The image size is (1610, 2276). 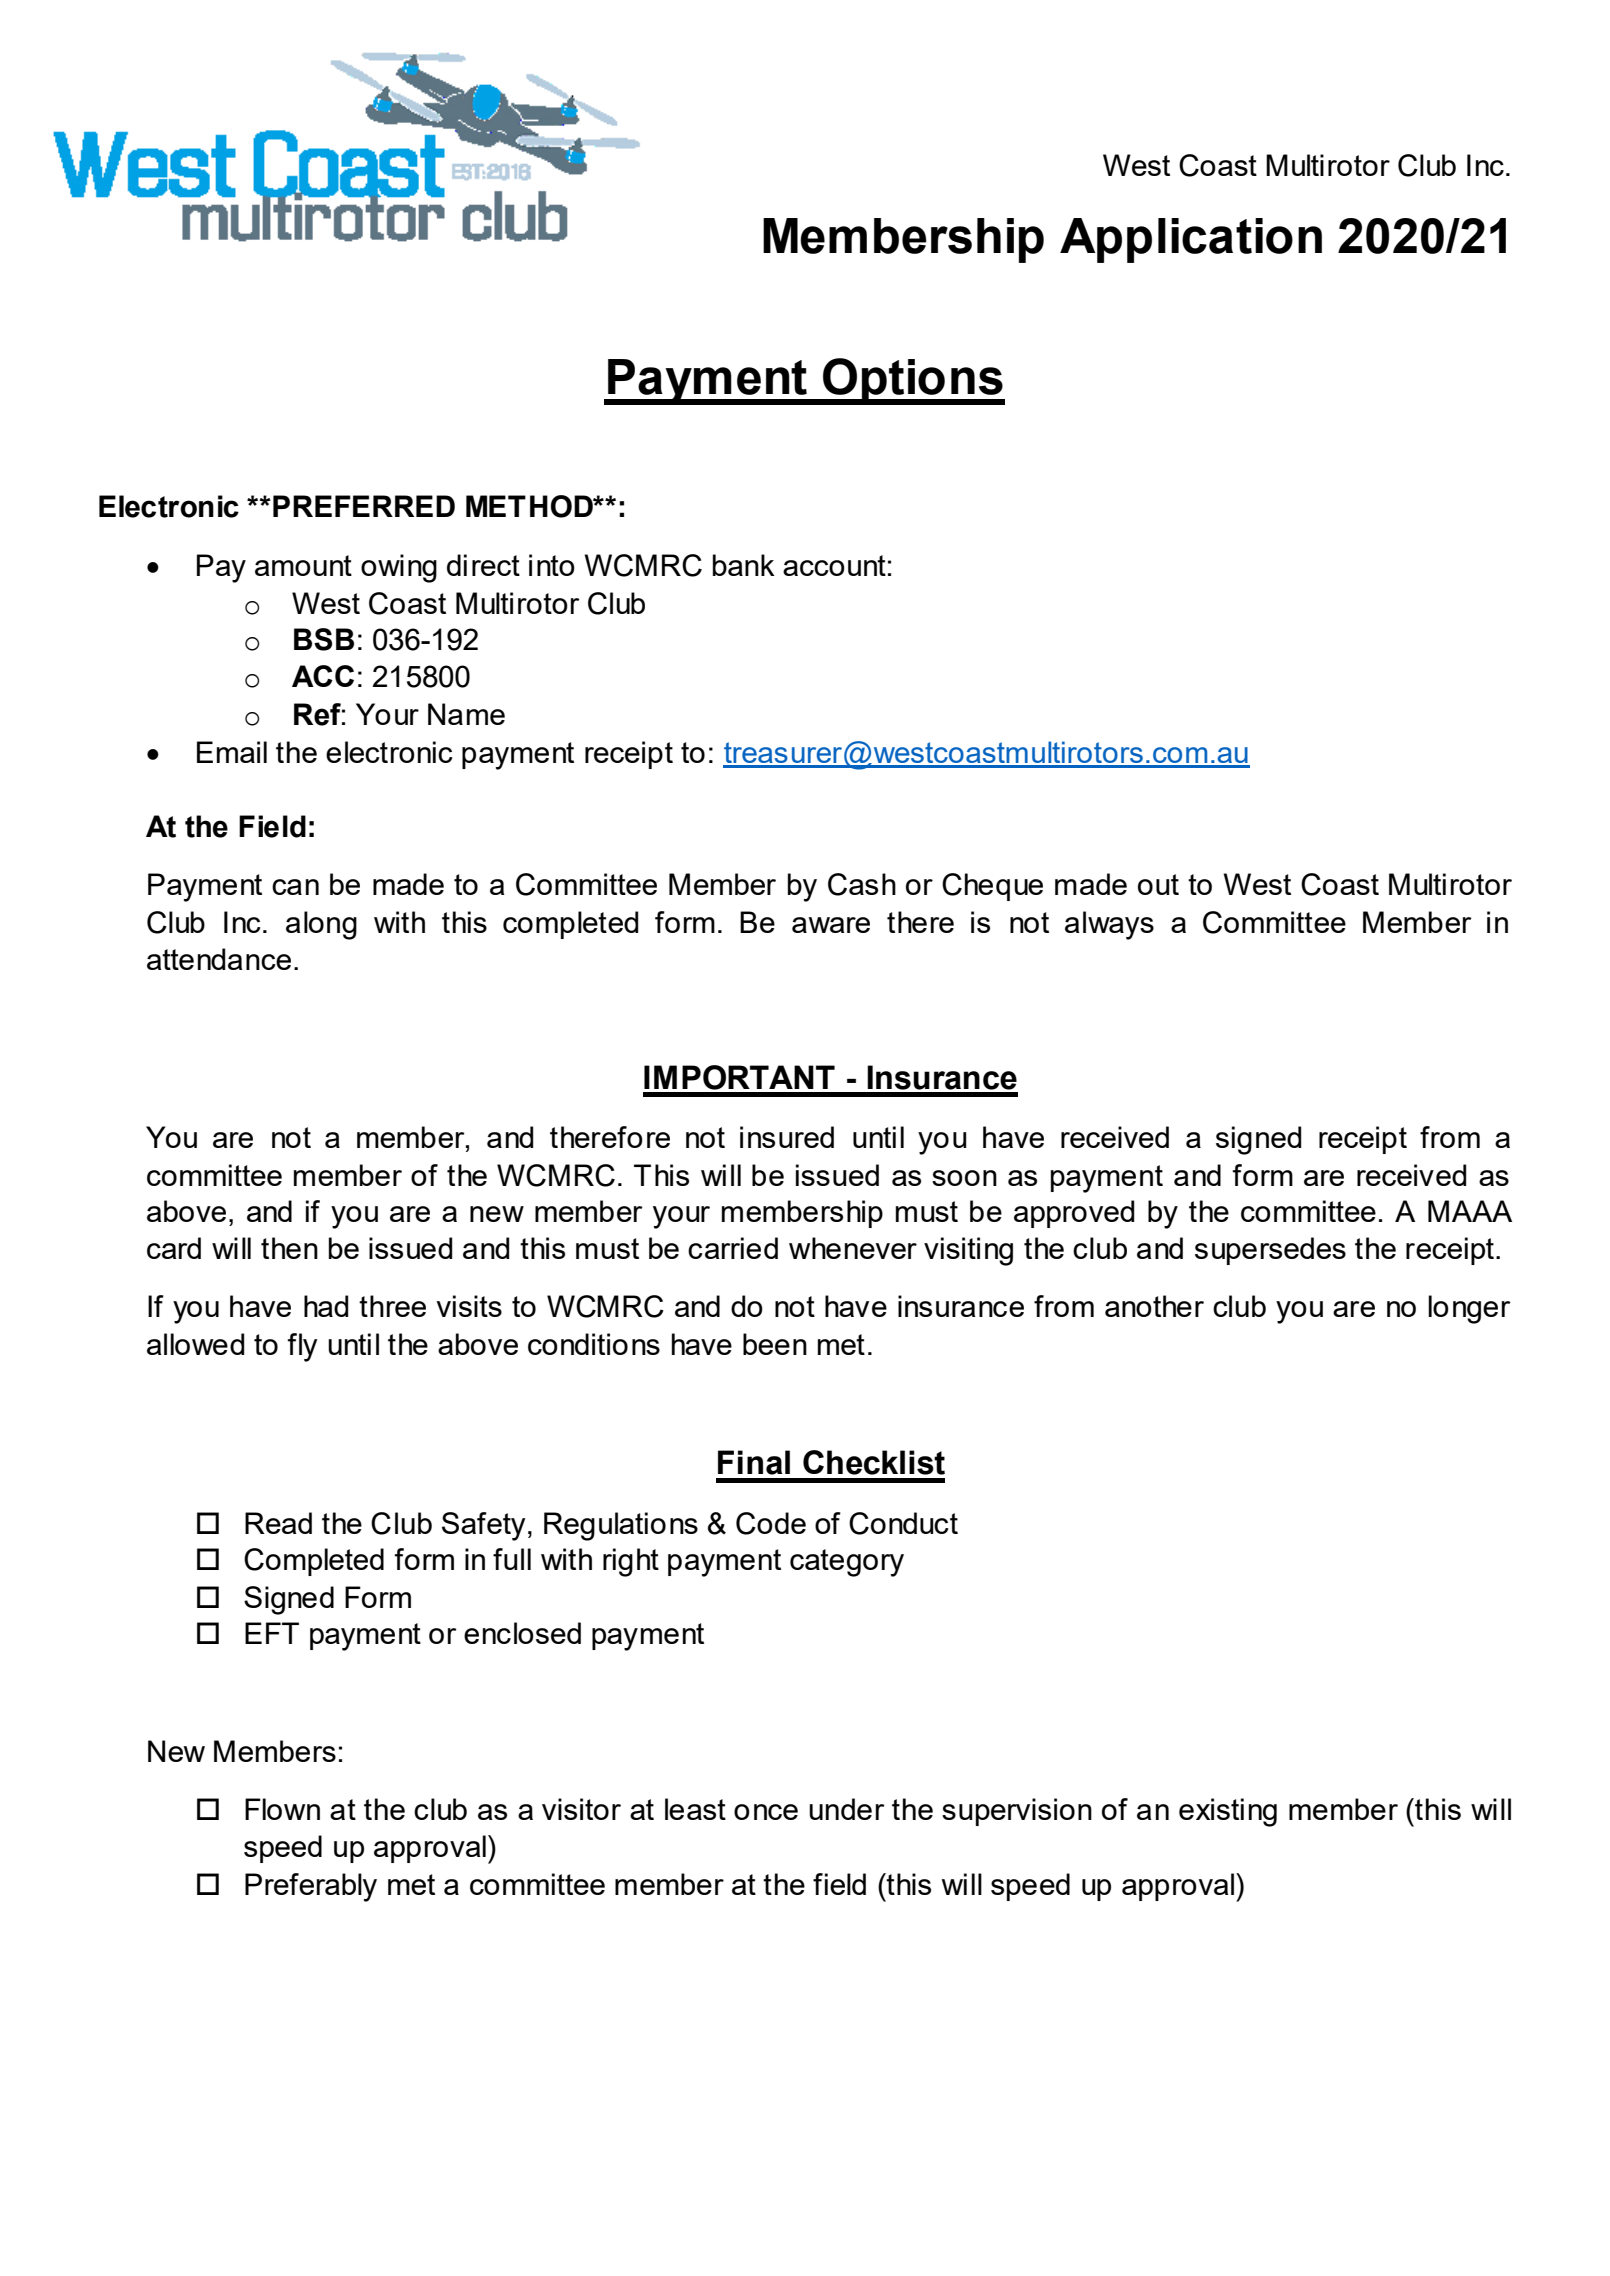 I want to click on Cash, so click(x=862, y=884).
